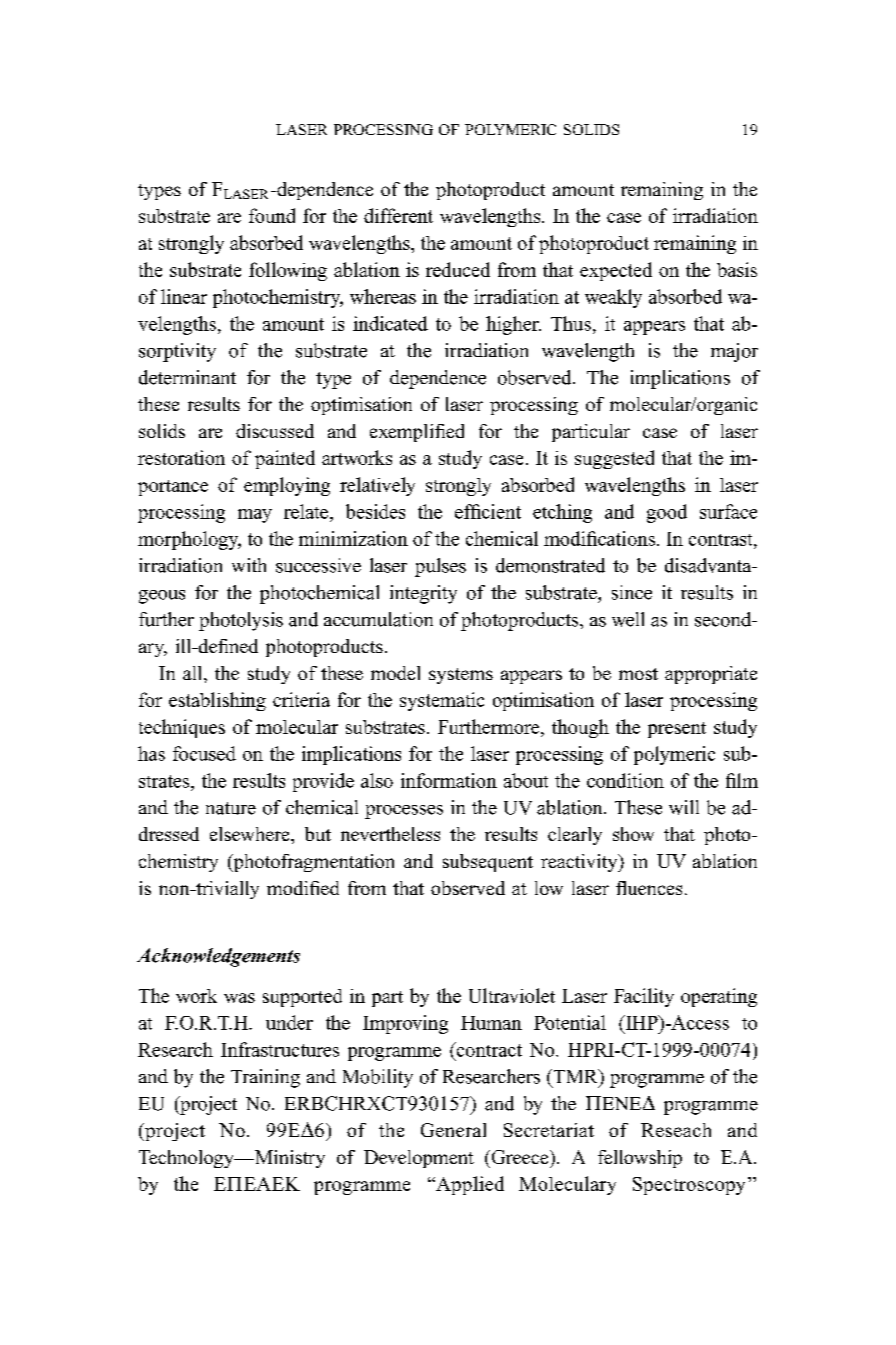  Describe the element at coordinates (272, 215) in the screenshot. I see `found` at that location.
